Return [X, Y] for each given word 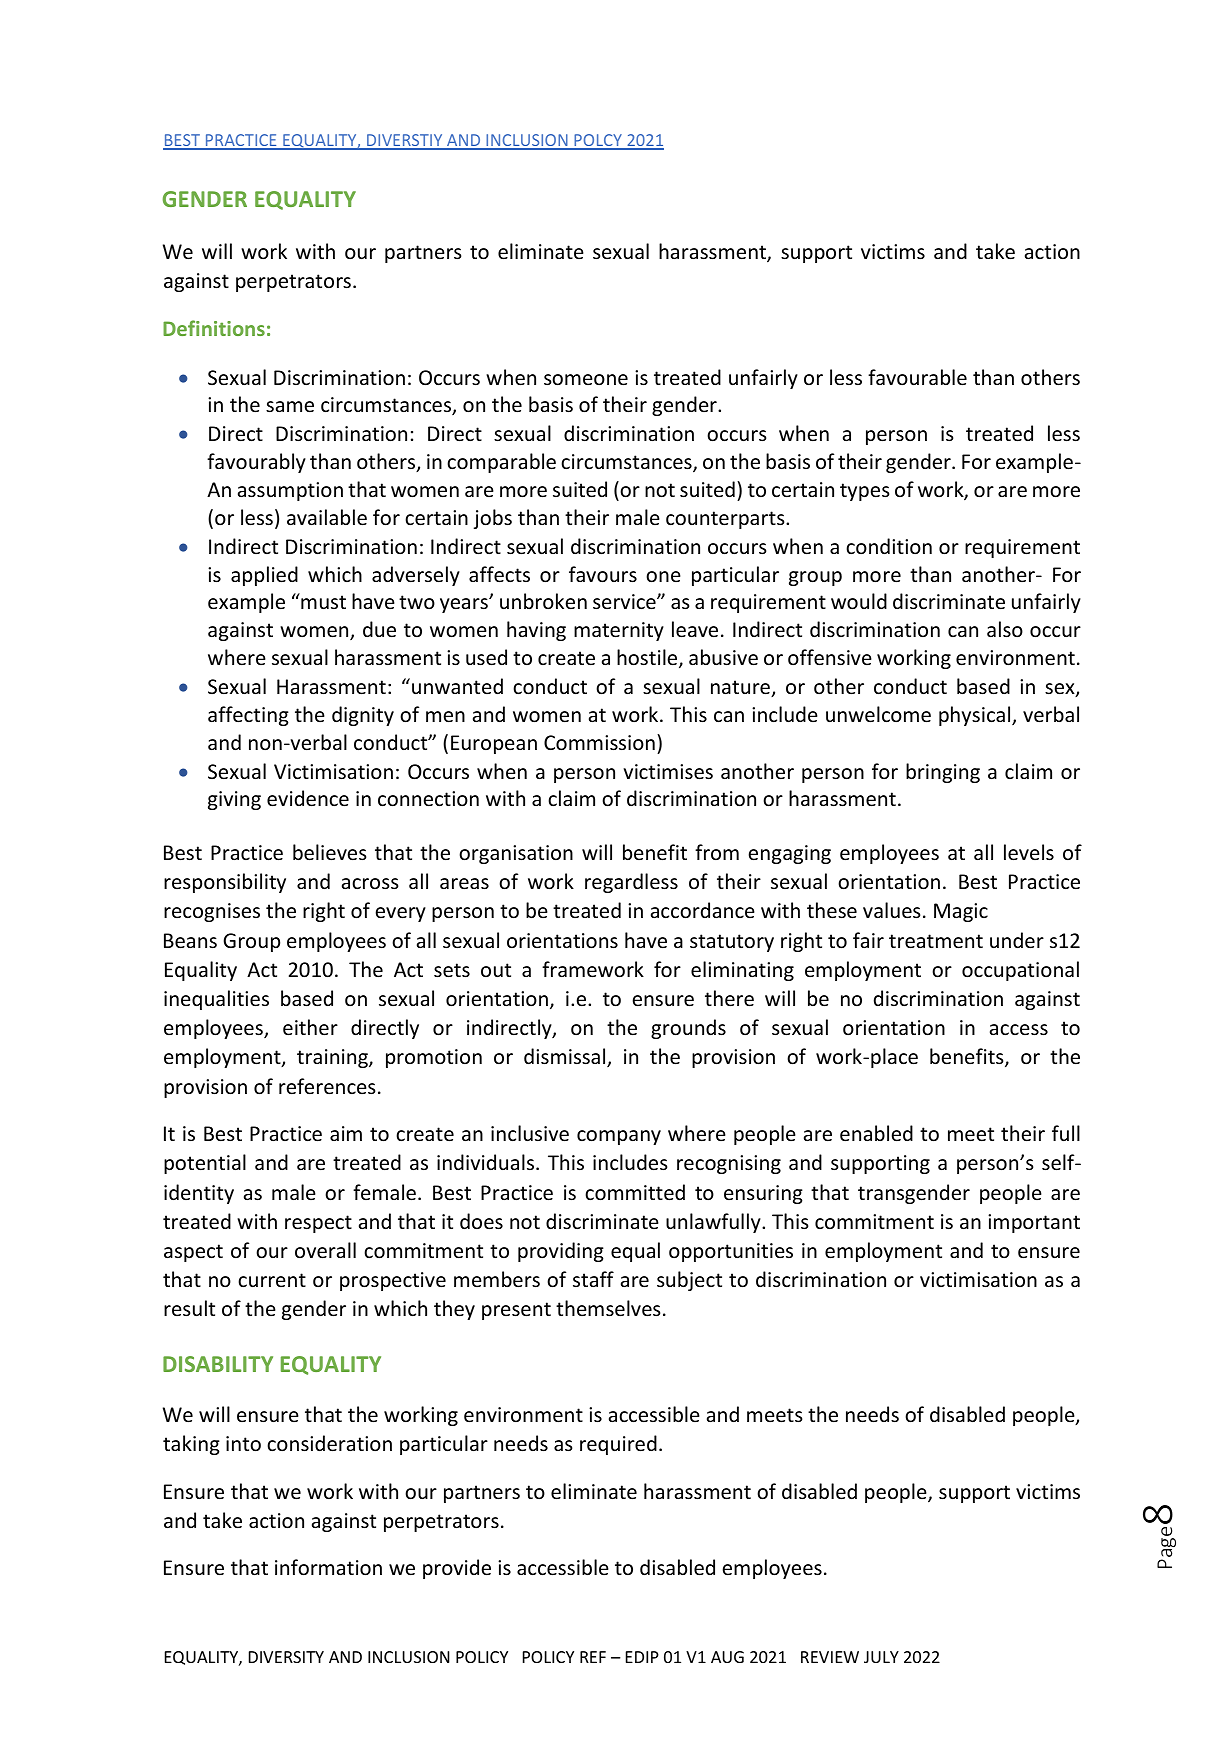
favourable [917, 377]
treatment [936, 941]
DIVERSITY [286, 1657]
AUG [727, 1657]
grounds [688, 1029]
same [290, 407]
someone [586, 380]
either [310, 1027]
